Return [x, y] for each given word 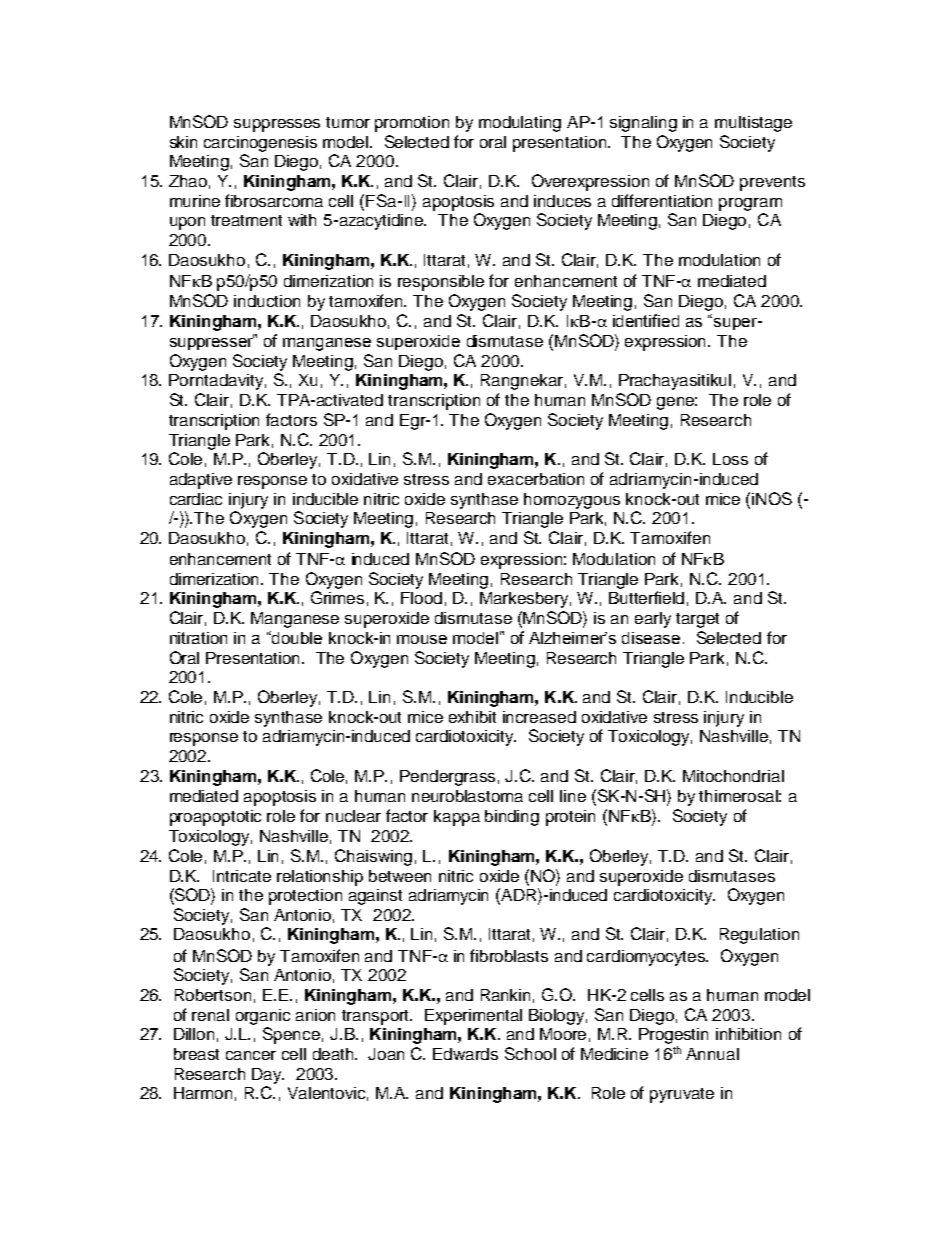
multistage [753, 124]
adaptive [201, 481]
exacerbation [536, 479]
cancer [251, 1055]
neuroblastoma [467, 796]
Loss [730, 459]
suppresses [277, 125]
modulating [520, 124]
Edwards [465, 1054]
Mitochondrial [733, 776]
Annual [712, 1054]
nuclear [353, 816]
